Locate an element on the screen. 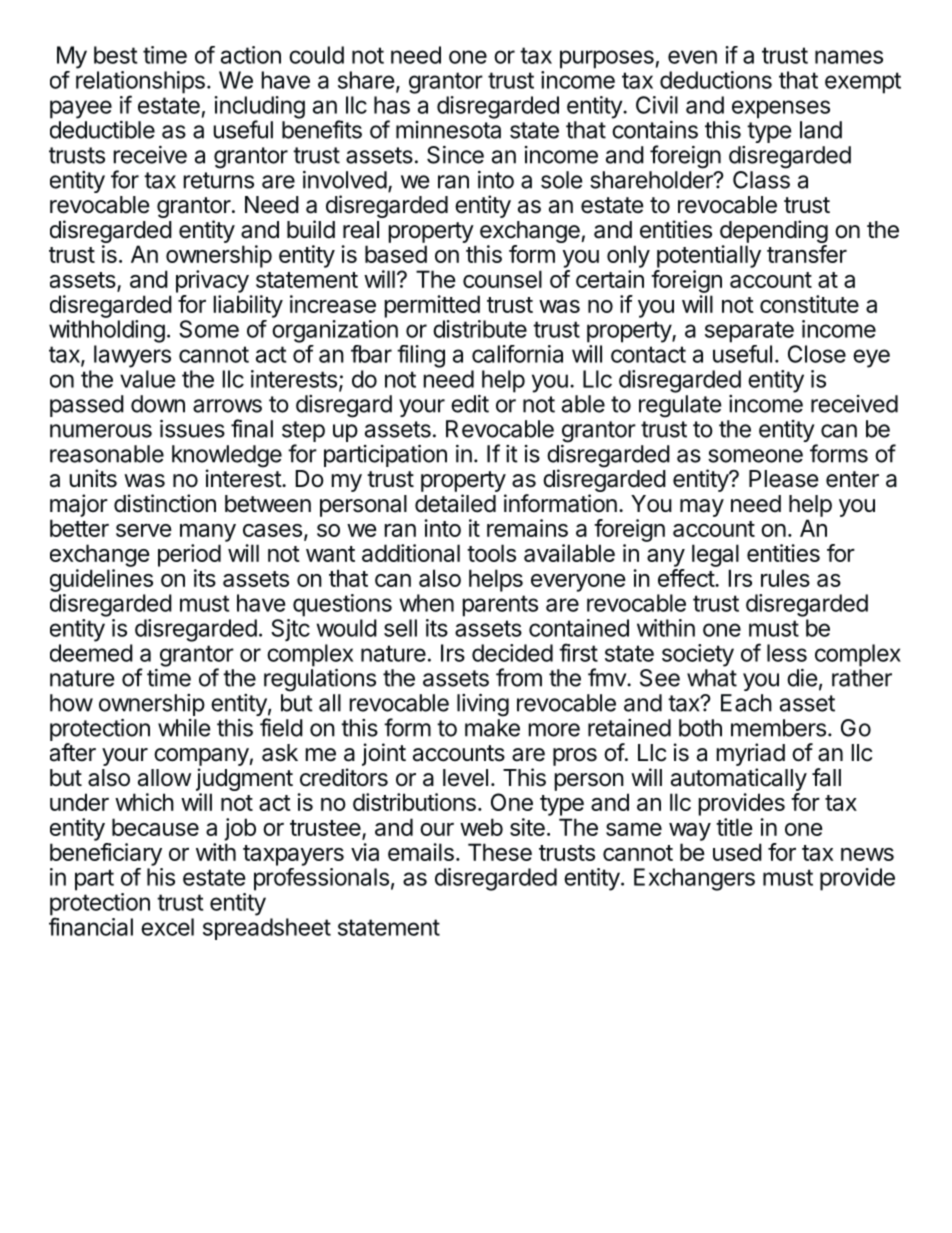  deemed is located at coordinates (91, 653).
